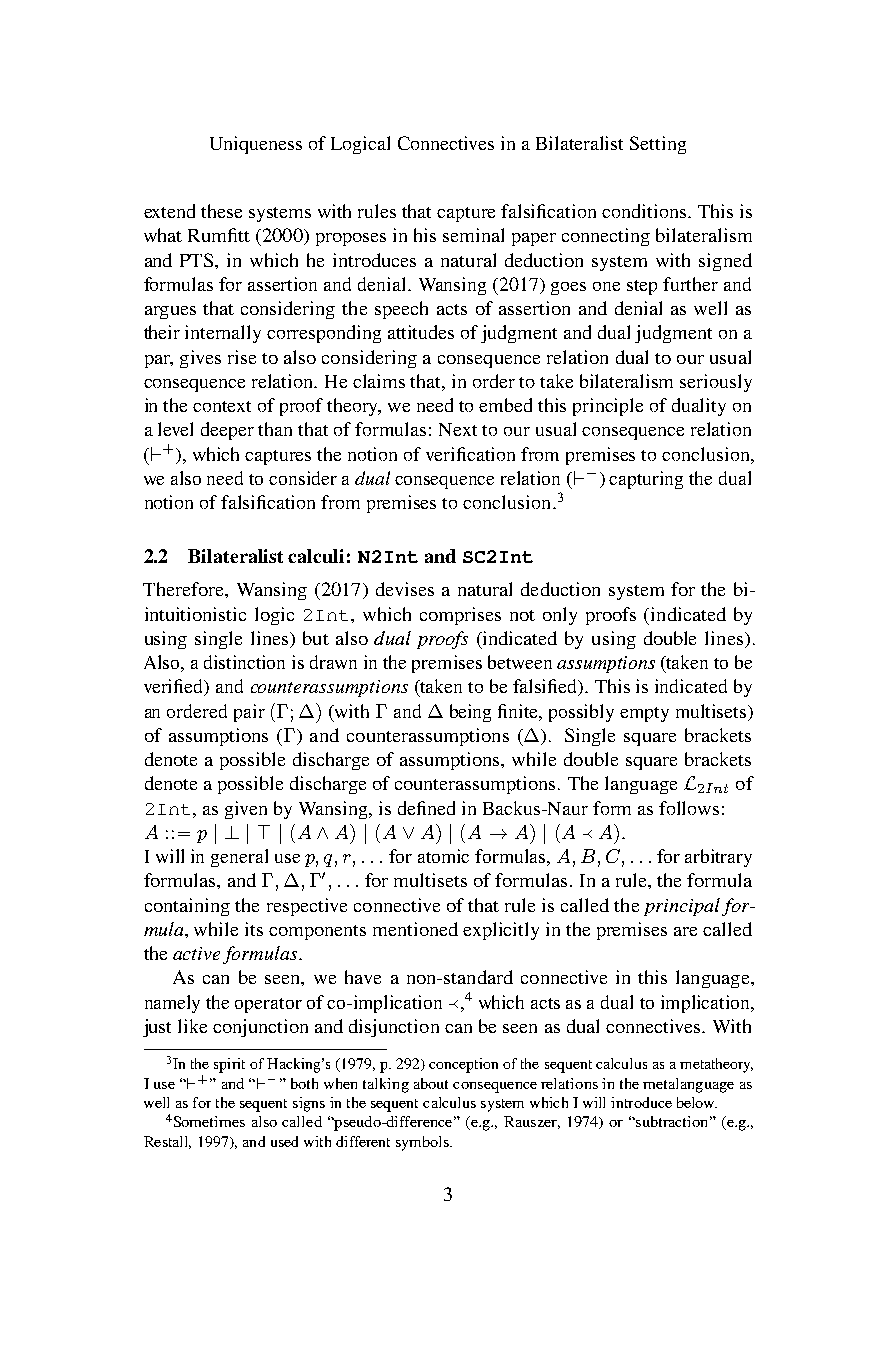 The height and width of the page is (1345, 896). What do you see at coordinates (229, 1065) in the page?
I see `spirit` at bounding box center [229, 1065].
